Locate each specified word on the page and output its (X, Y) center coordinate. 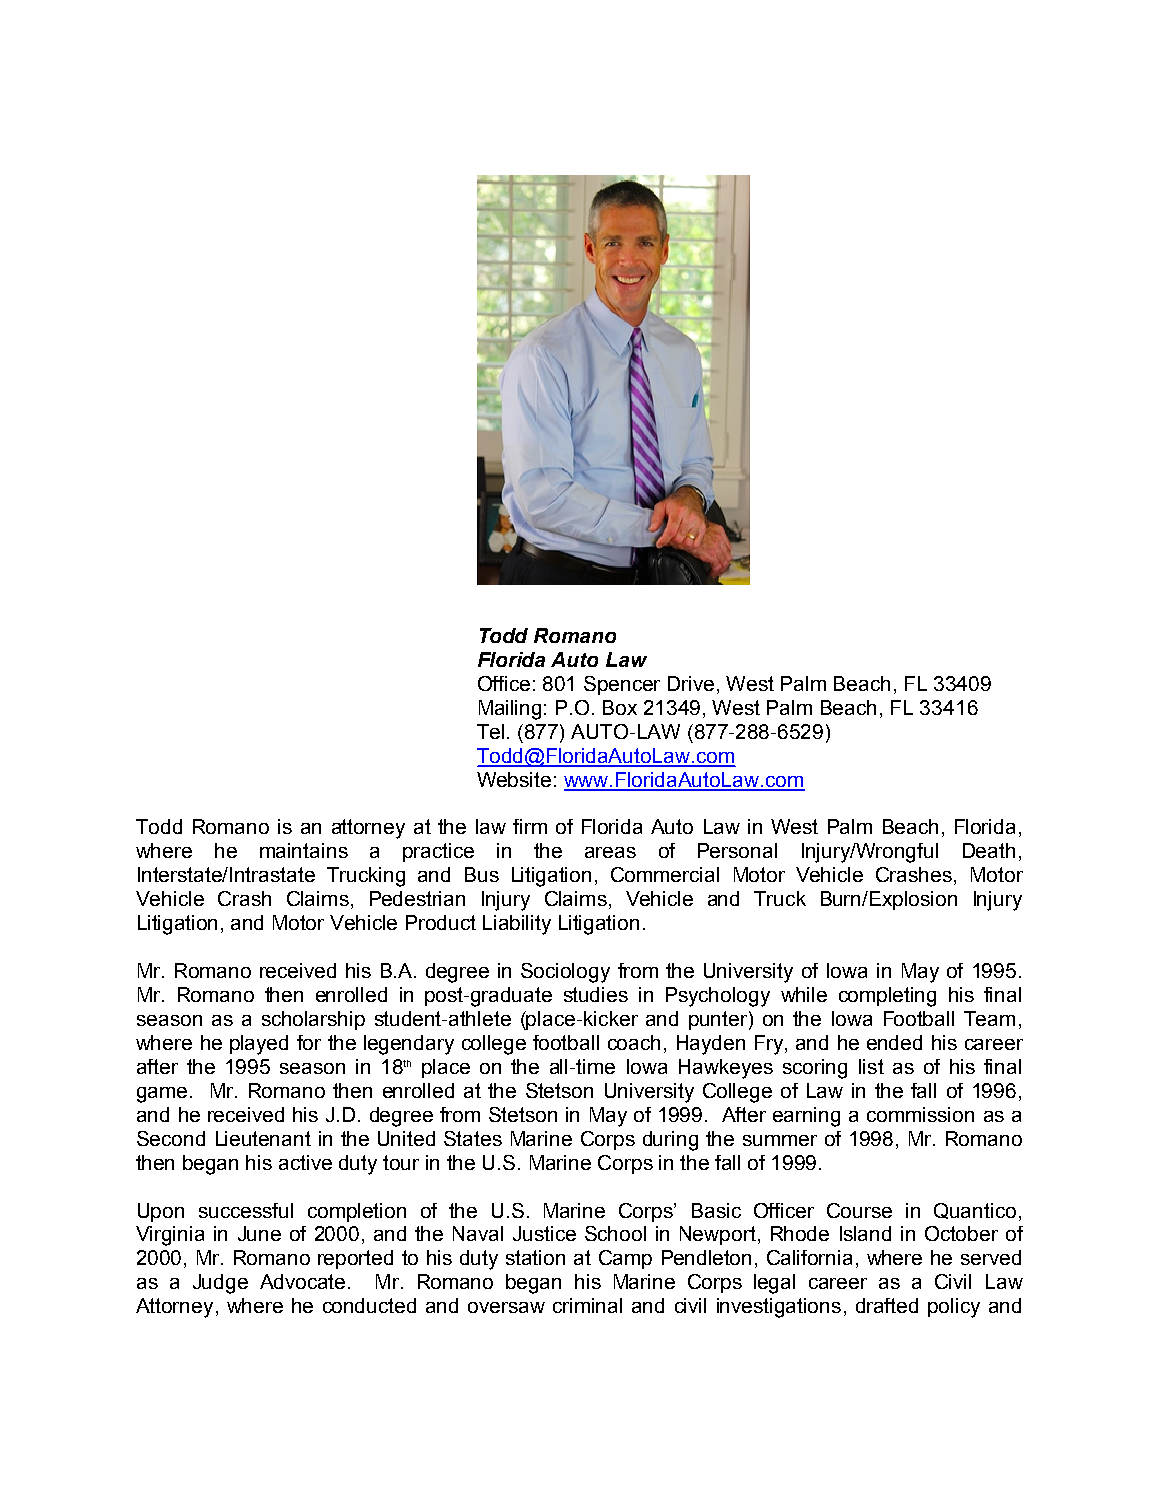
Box (620, 707)
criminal (587, 1305)
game (162, 1095)
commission (920, 1114)
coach (634, 1042)
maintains (304, 850)
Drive (691, 683)
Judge (220, 1284)
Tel (490, 731)
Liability (517, 925)
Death (989, 850)
